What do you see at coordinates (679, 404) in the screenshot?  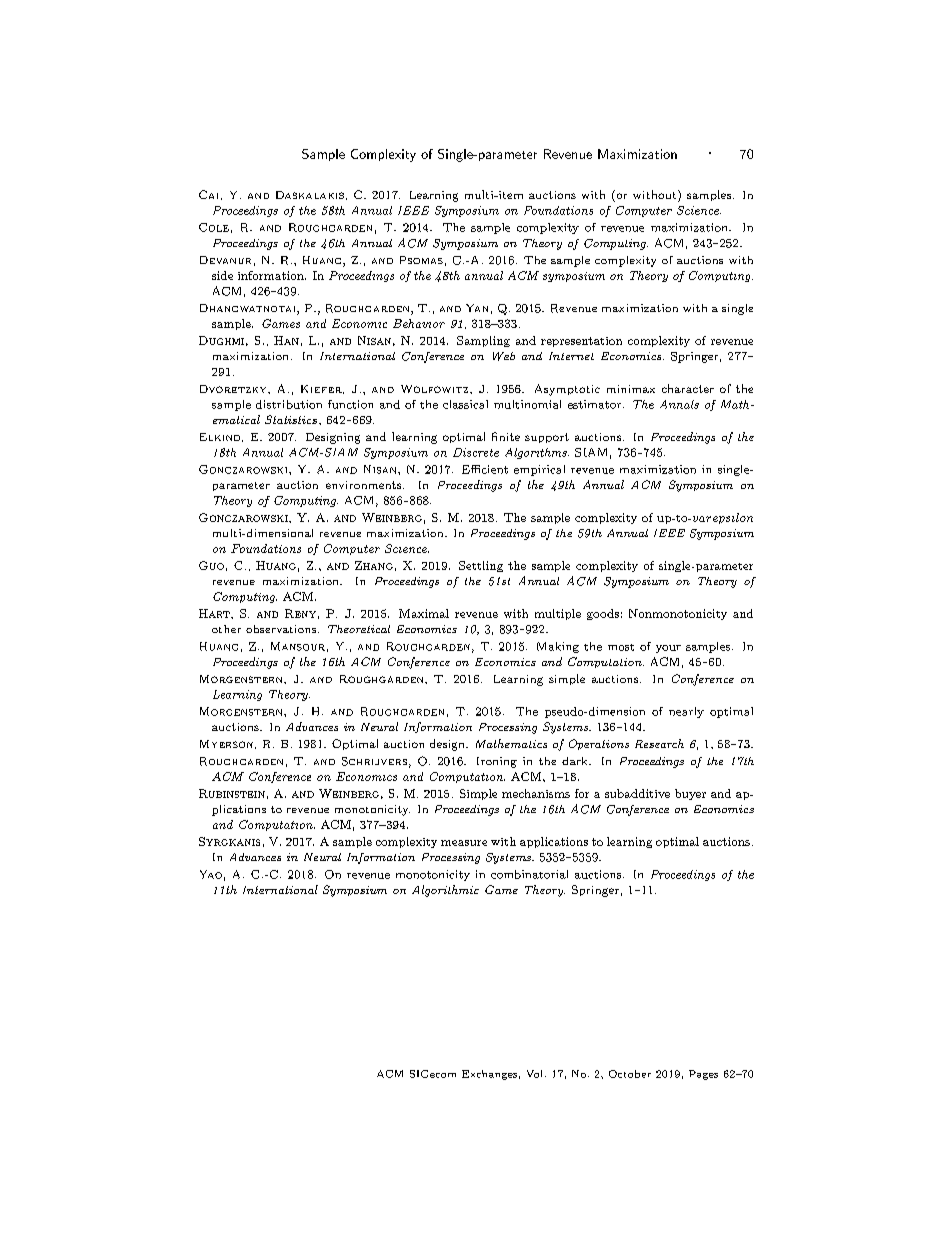 I see `Annals` at bounding box center [679, 404].
